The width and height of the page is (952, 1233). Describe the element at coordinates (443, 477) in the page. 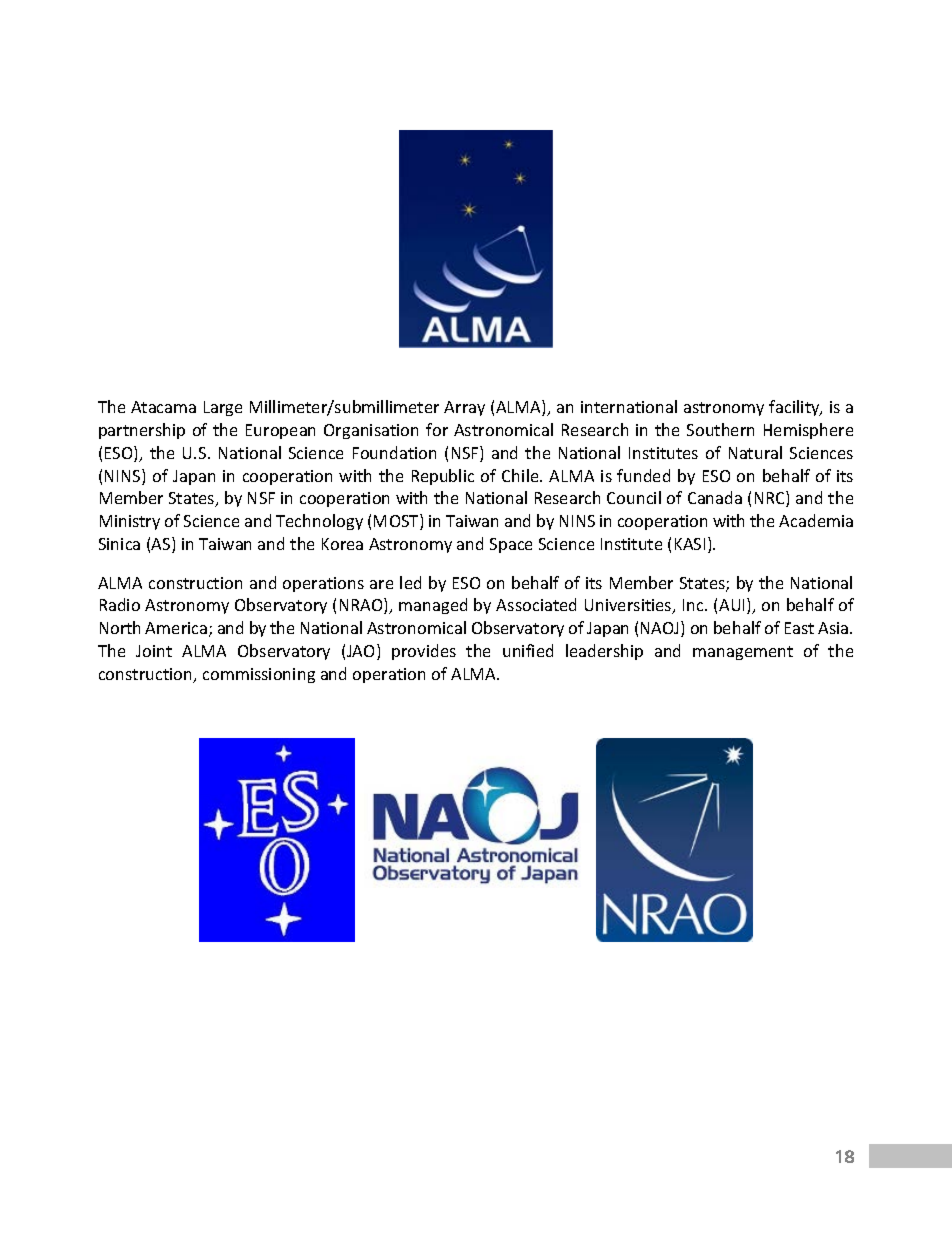

I see `Republic` at that location.
